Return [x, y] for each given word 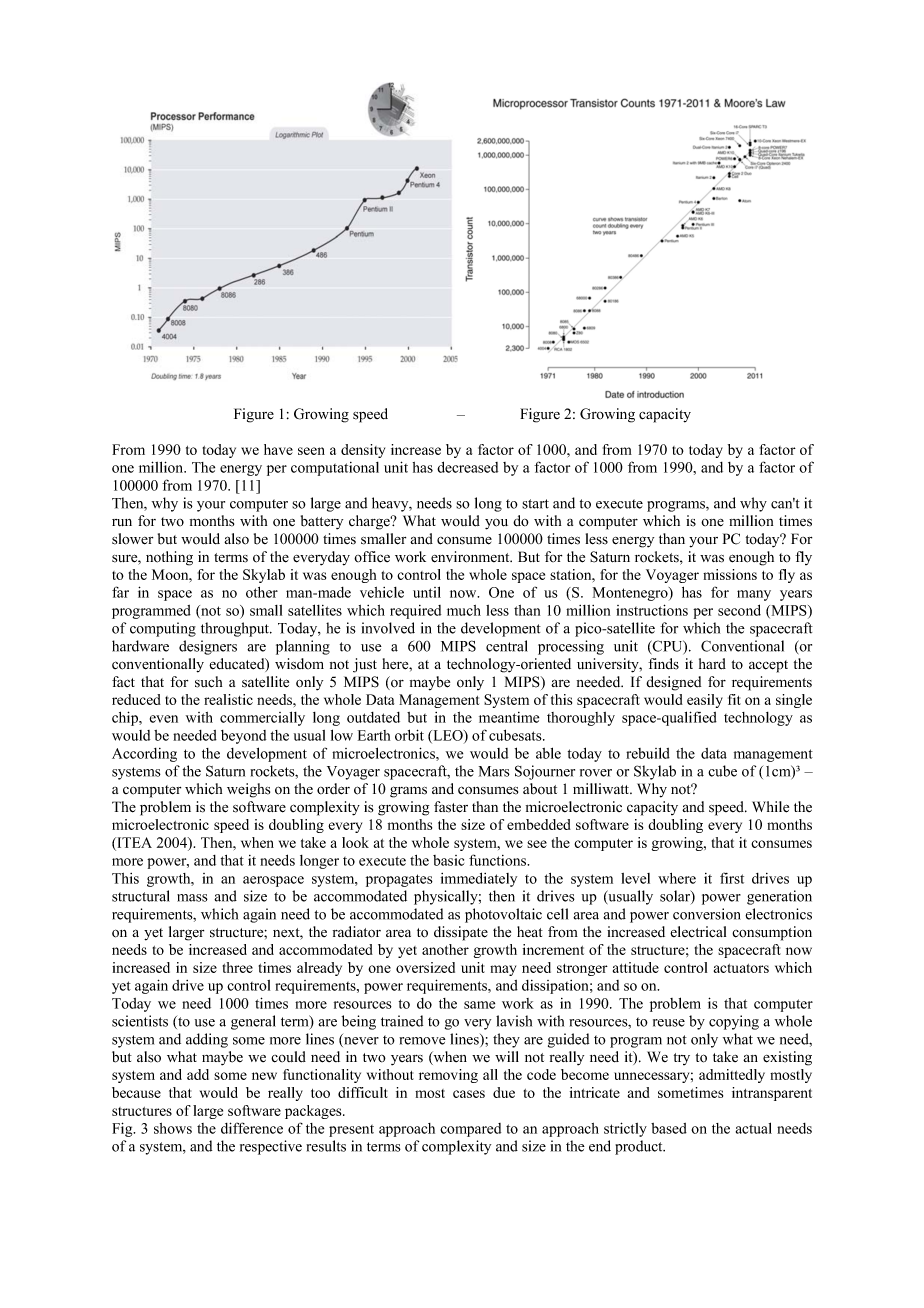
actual [754, 1128]
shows [173, 1128]
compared [470, 1130]
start [535, 504]
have [278, 449]
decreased [467, 467]
